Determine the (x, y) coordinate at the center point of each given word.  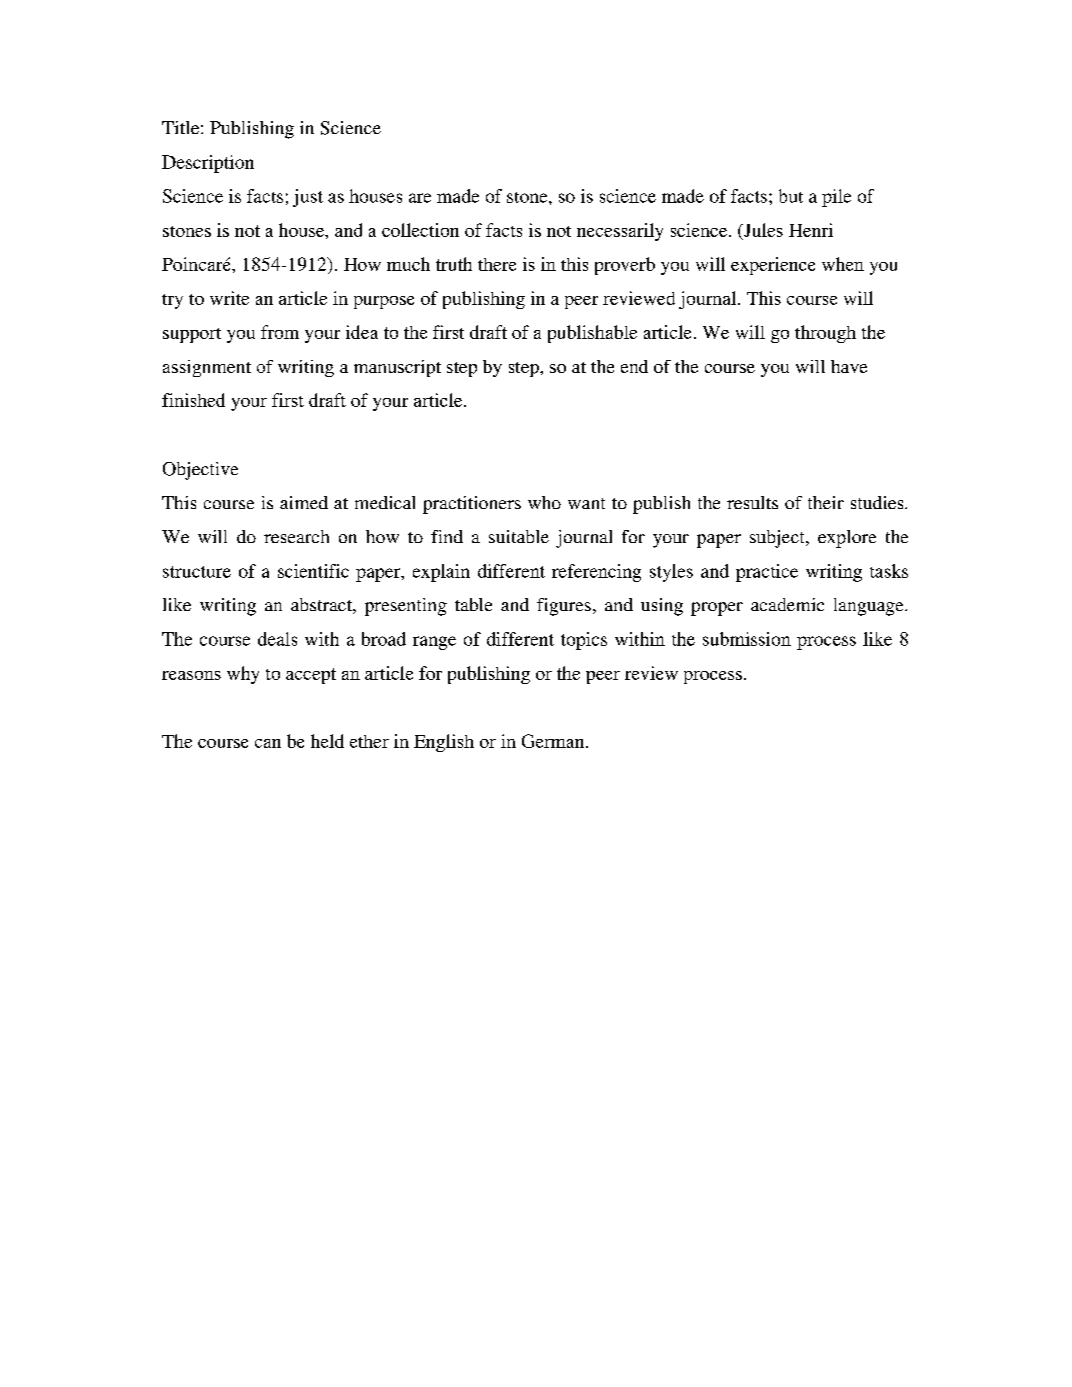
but (791, 196)
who (544, 502)
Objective (200, 471)
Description (208, 164)
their (826, 502)
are (420, 198)
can (268, 743)
